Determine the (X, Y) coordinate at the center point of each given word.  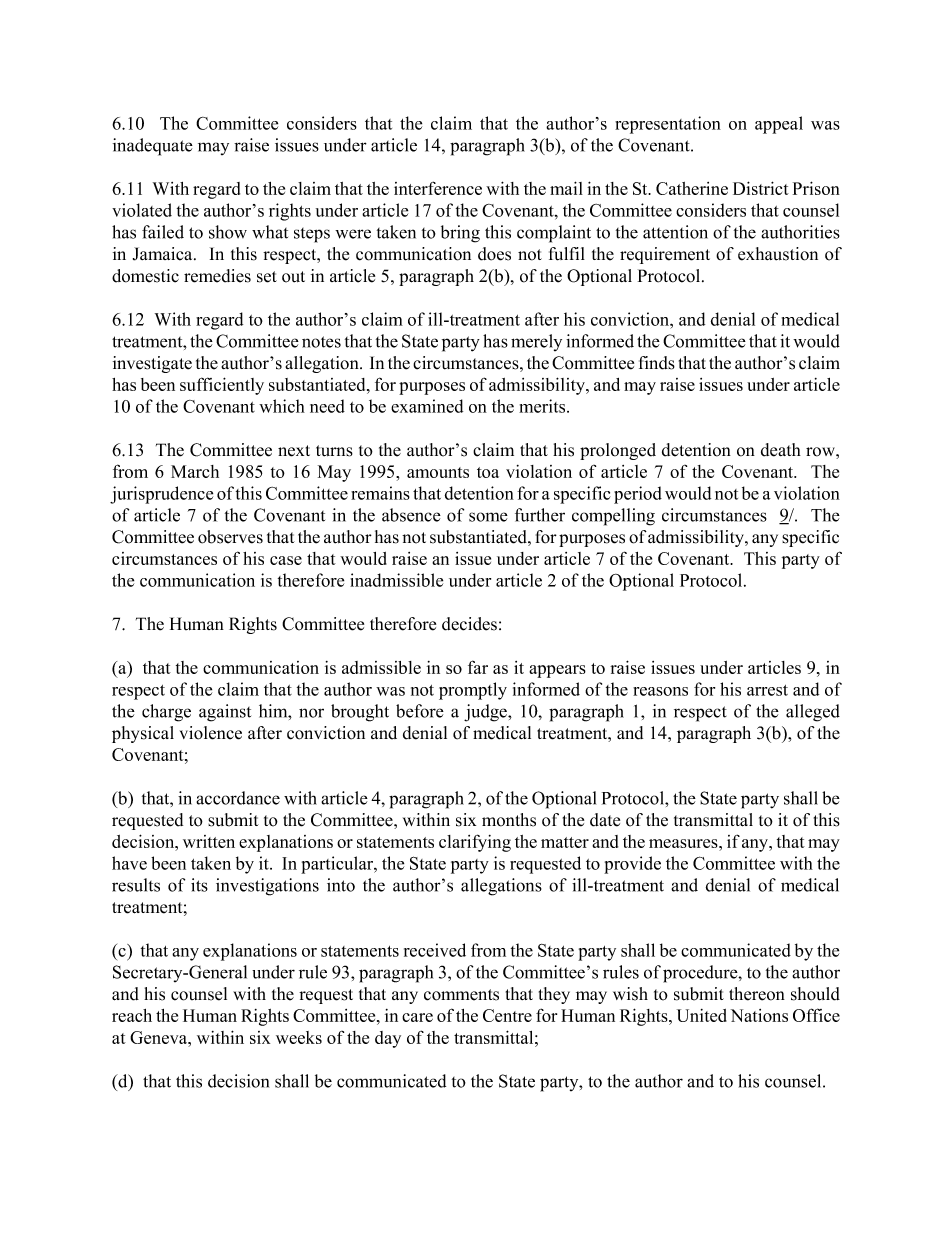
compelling (613, 517)
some (488, 517)
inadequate (153, 147)
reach (132, 1015)
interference (438, 188)
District (761, 188)
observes (230, 537)
